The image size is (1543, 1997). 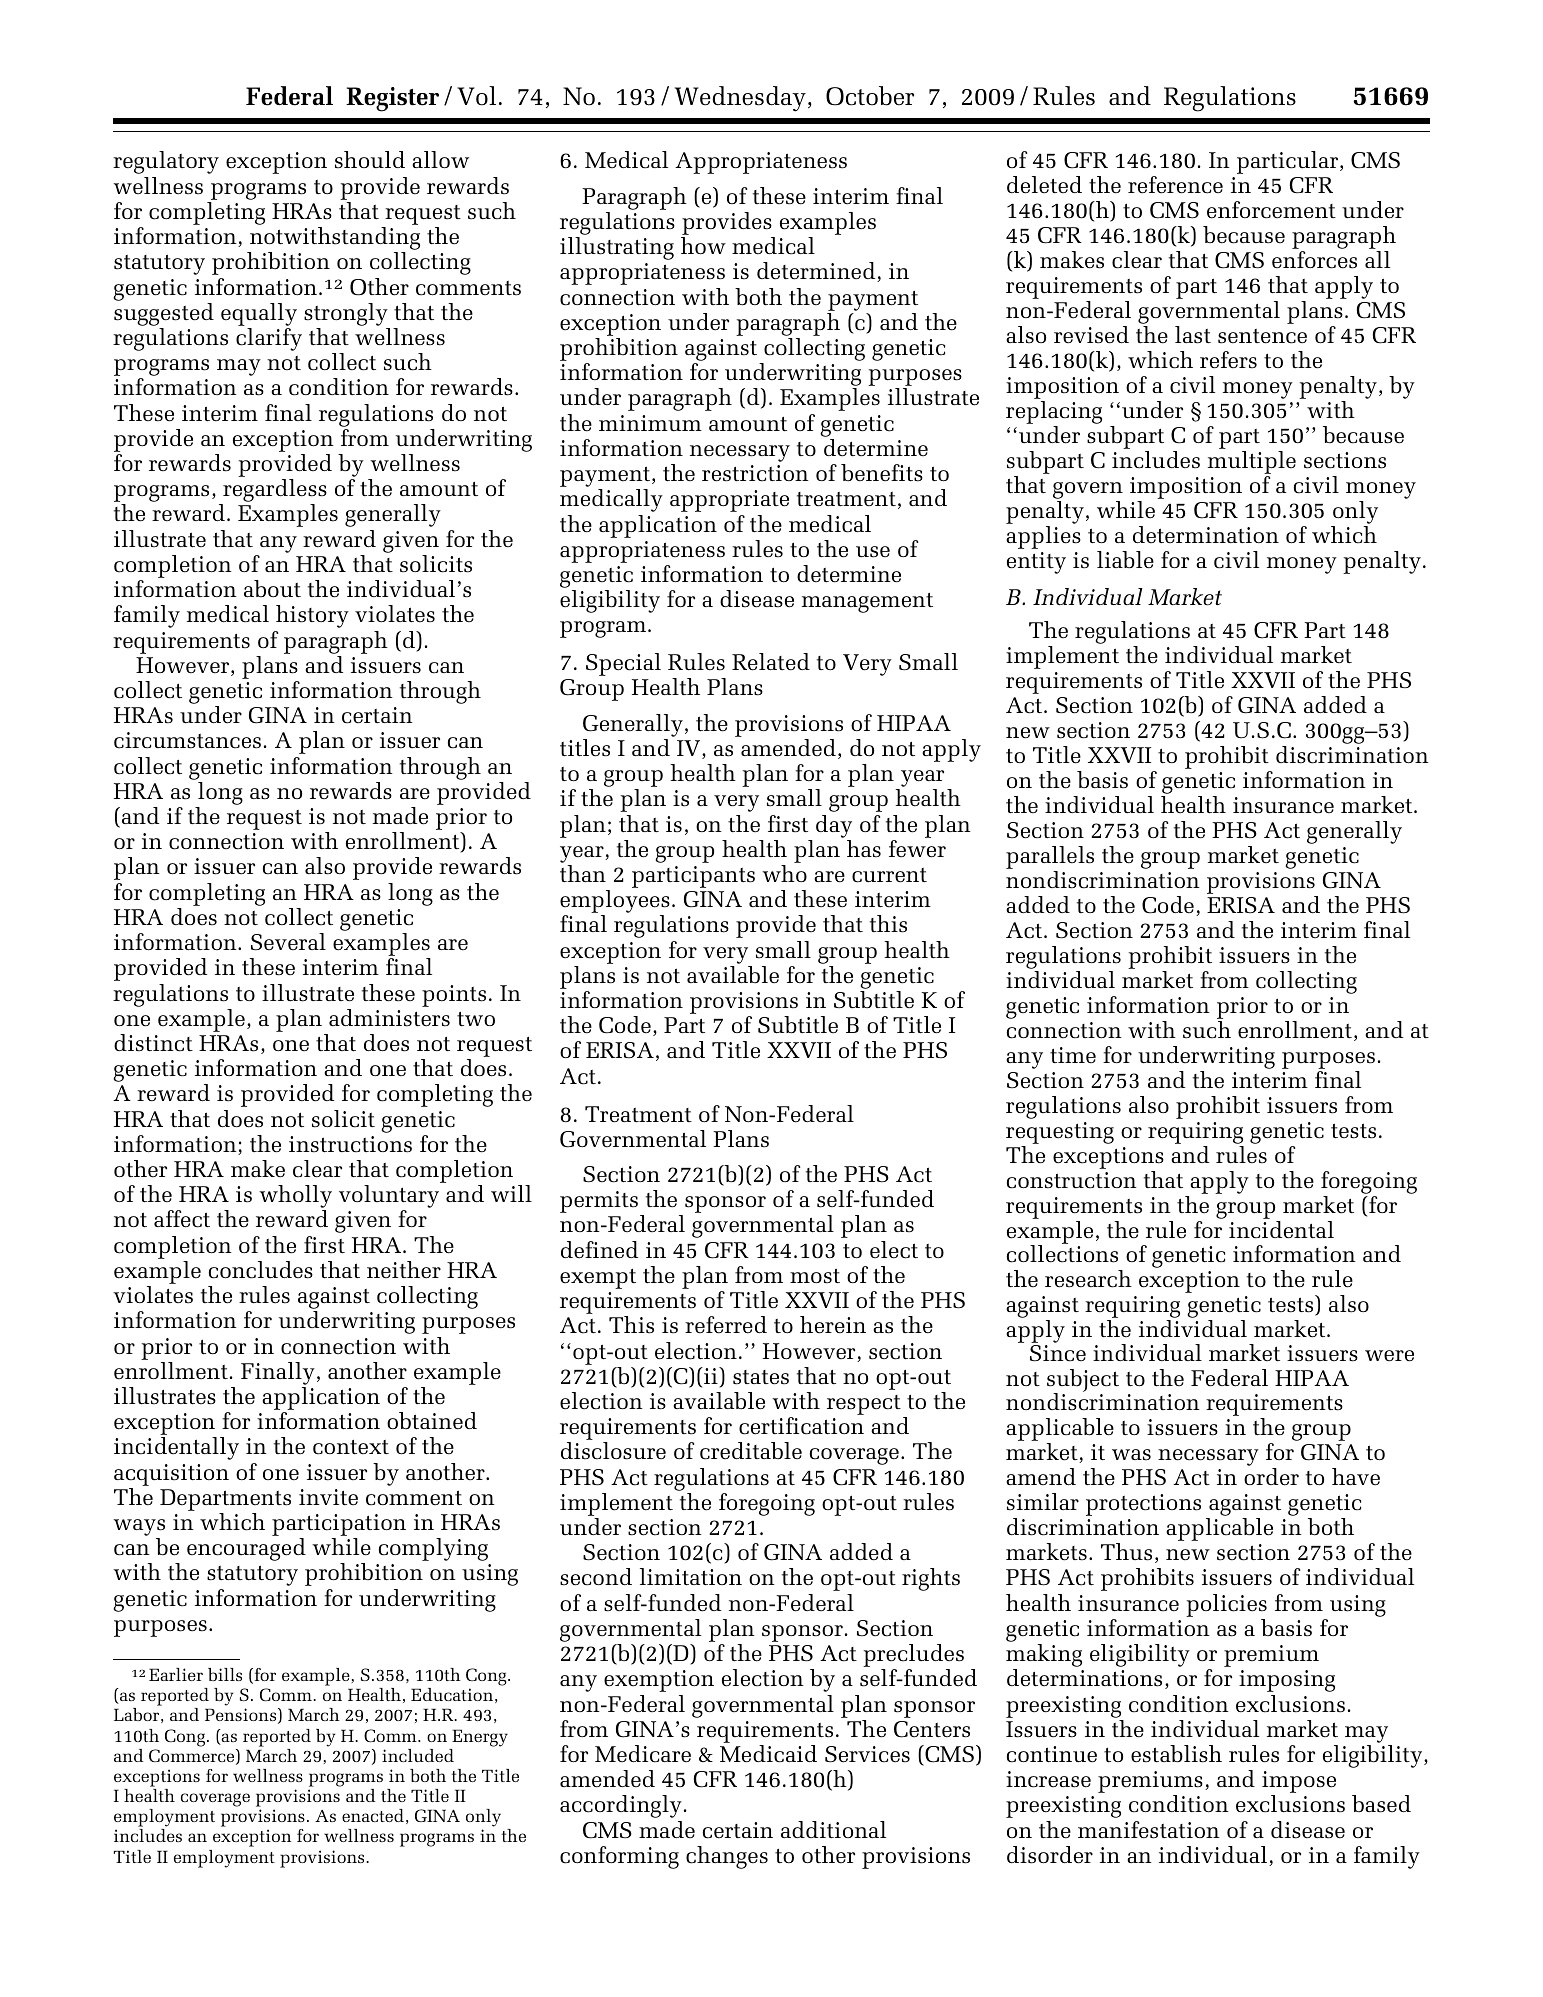 What do you see at coordinates (761, 1377) in the screenshot?
I see `states` at bounding box center [761, 1377].
